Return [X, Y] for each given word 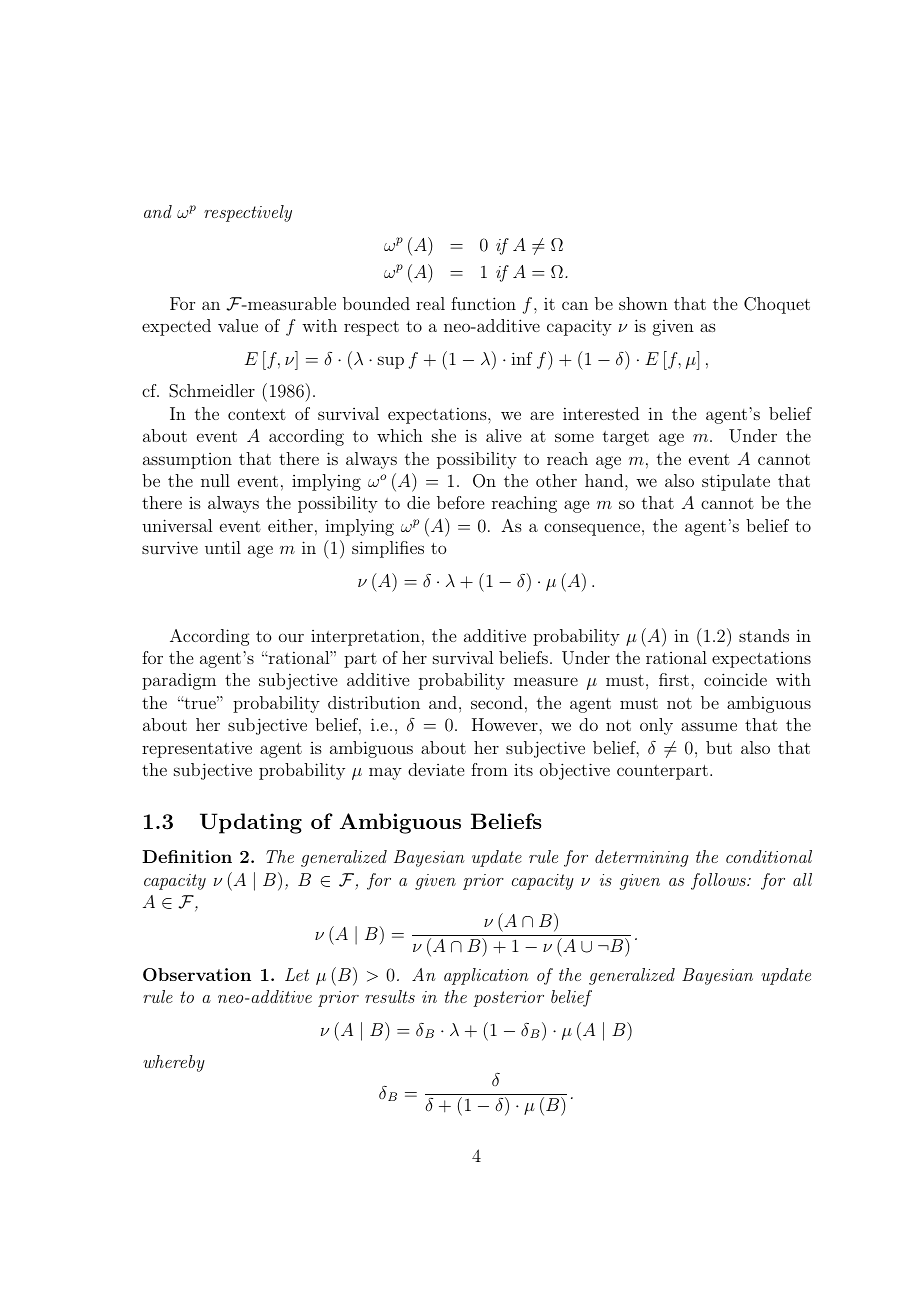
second [497, 702]
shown [643, 303]
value [238, 325]
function [483, 303]
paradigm [179, 681]
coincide [735, 679]
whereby [174, 1063]
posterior [508, 999]
